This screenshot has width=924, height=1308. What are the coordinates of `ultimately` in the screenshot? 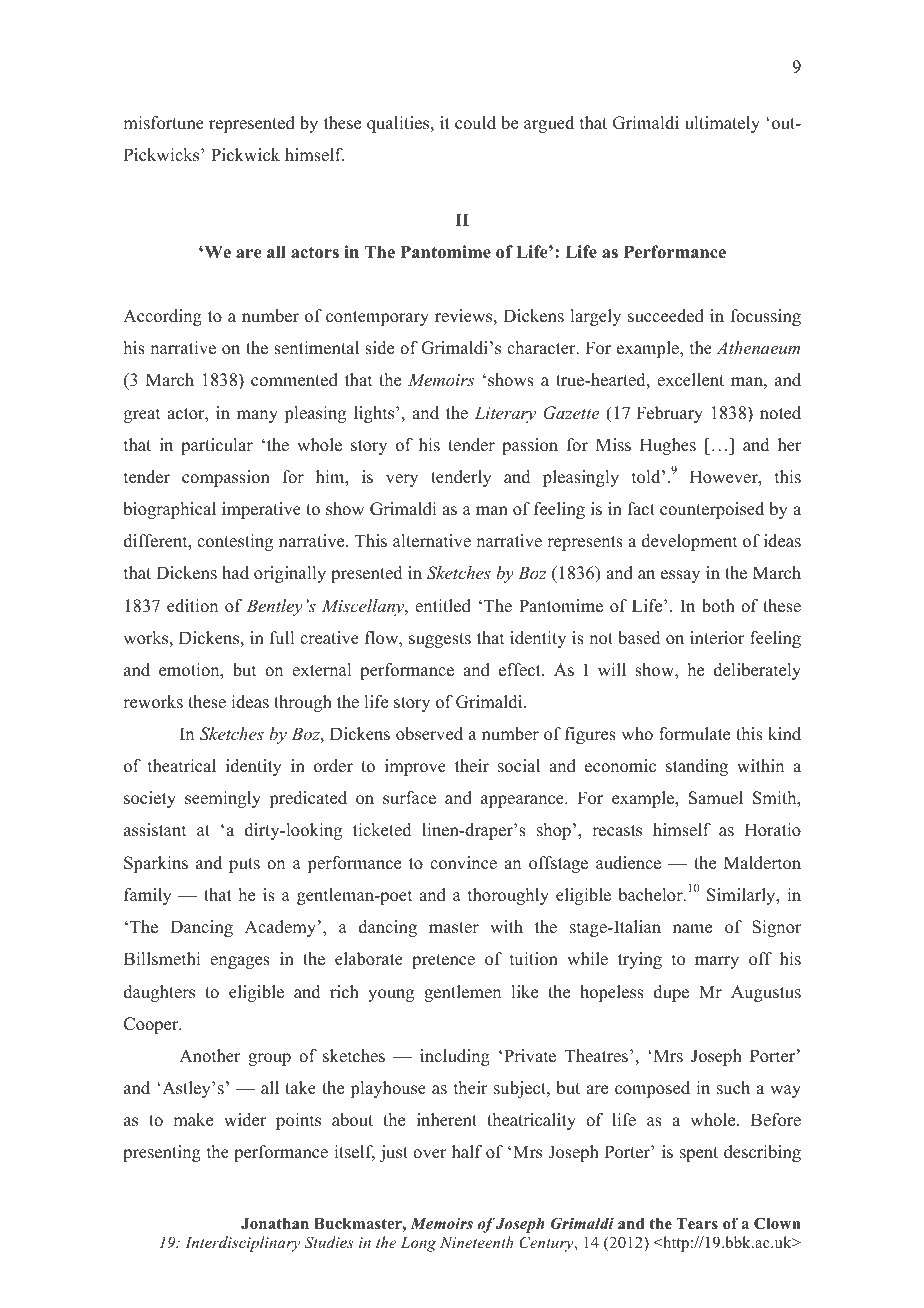 It's located at (722, 124).
